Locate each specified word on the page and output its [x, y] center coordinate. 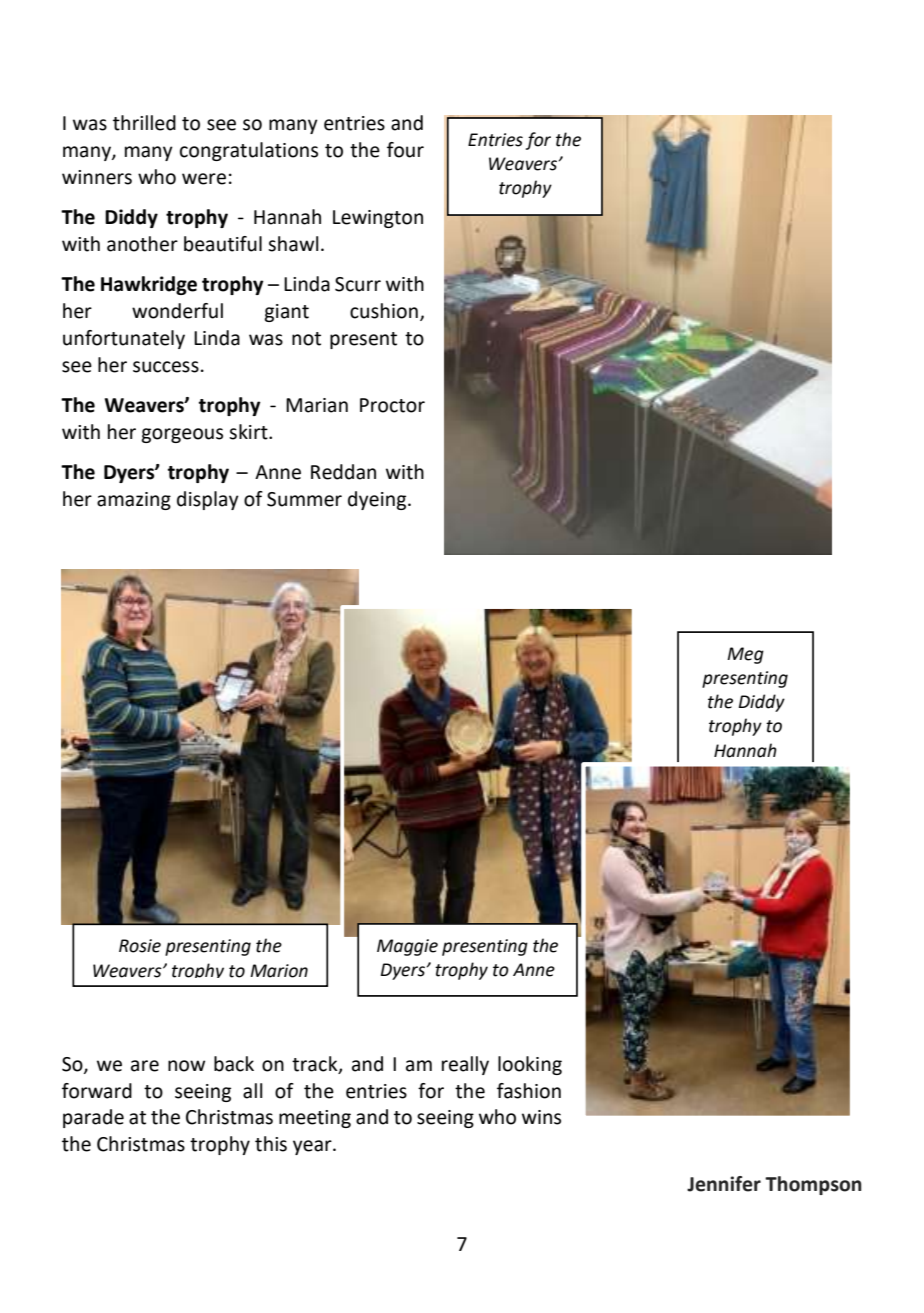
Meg [745, 655]
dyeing [378, 500]
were [204, 179]
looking [530, 1065]
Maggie [407, 947]
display [208, 500]
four [405, 150]
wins [541, 1117]
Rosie [140, 946]
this [271, 1144]
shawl [293, 244]
